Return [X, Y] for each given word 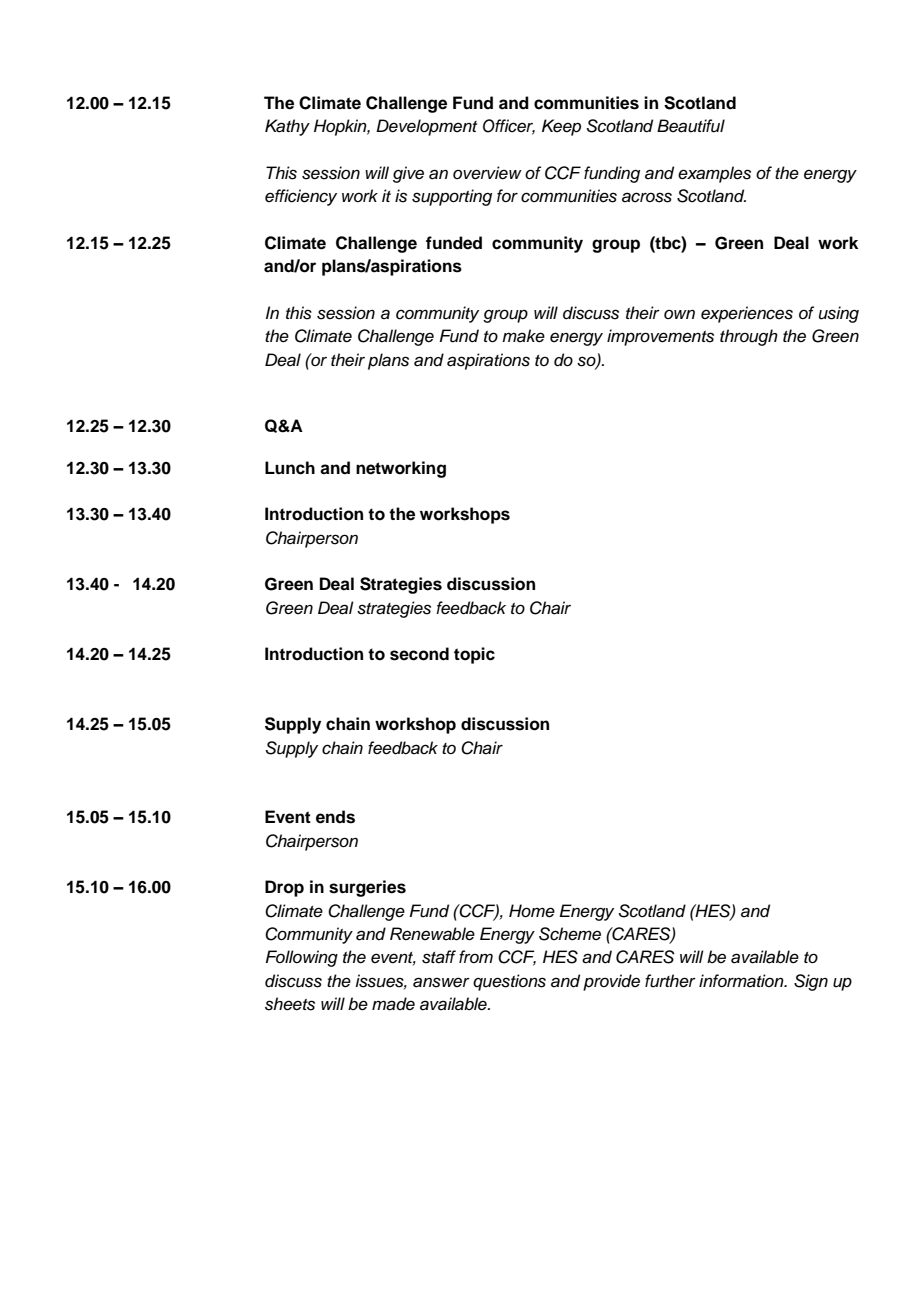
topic [474, 655]
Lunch [290, 468]
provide [611, 982]
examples [714, 174]
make [523, 336]
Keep [561, 127]
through [749, 337]
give [408, 174]
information [742, 981]
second [419, 654]
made [393, 1004]
